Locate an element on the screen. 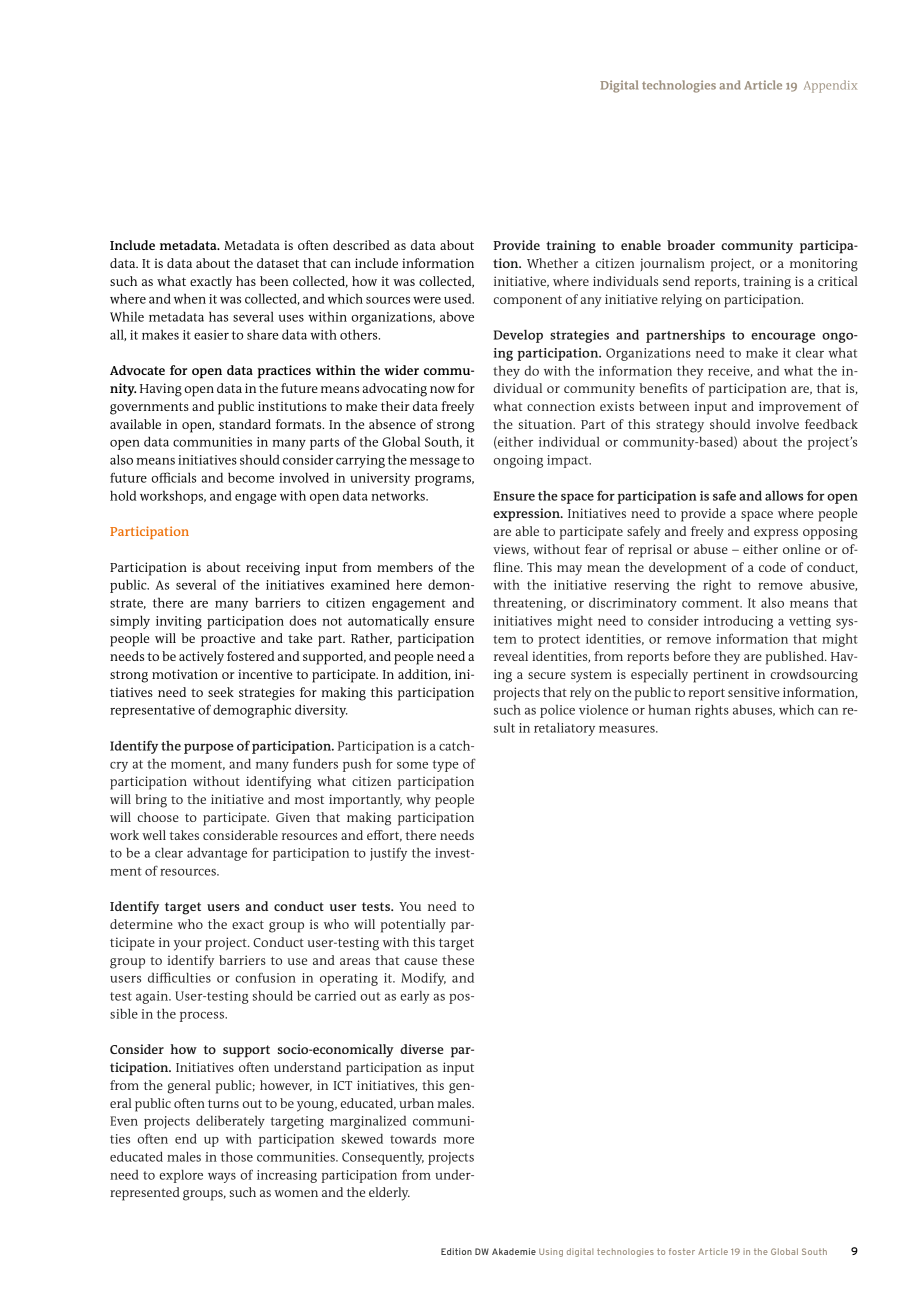 The image size is (924, 1308). been is located at coordinates (274, 281).
